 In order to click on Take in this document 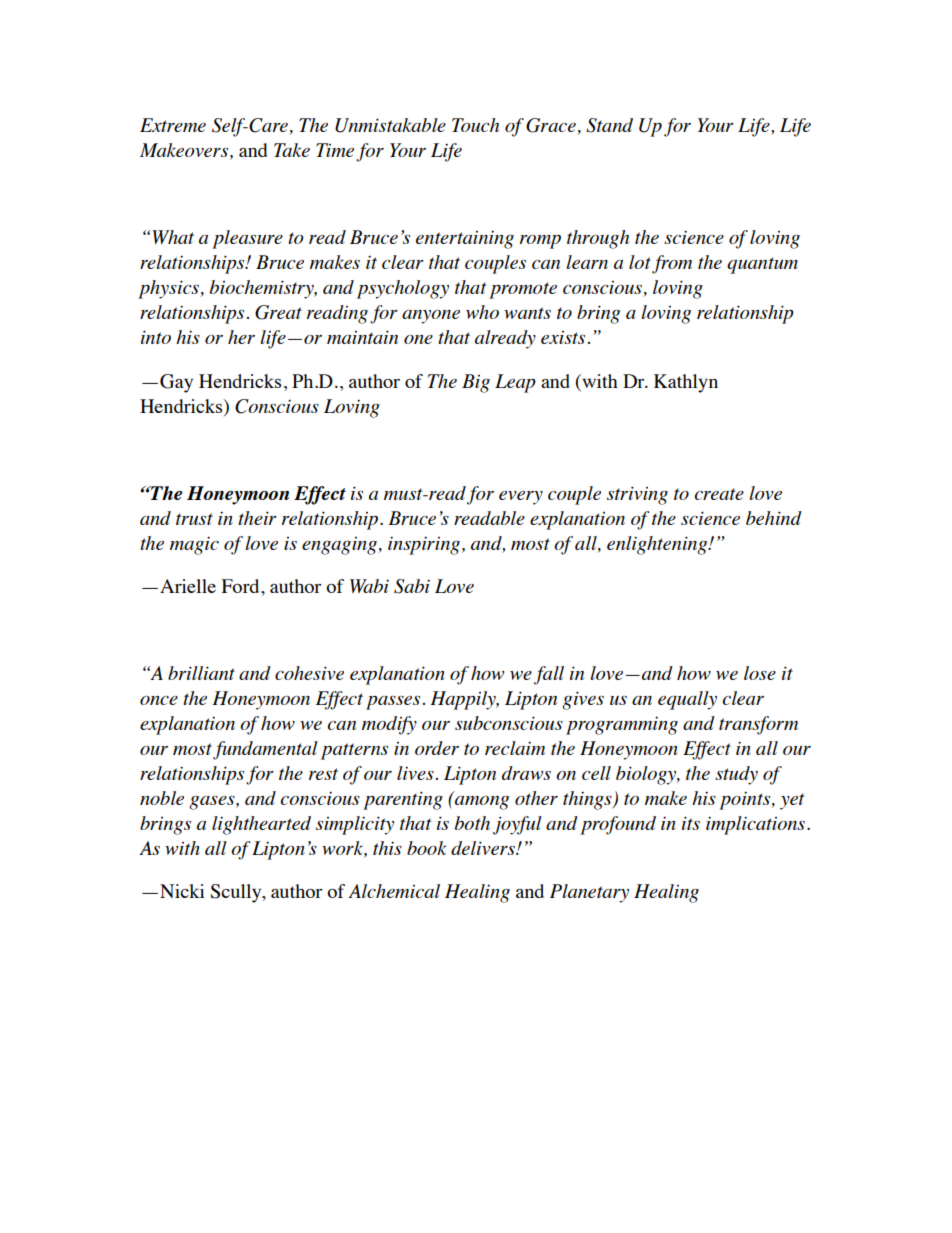, I will do `click(292, 150)`.
